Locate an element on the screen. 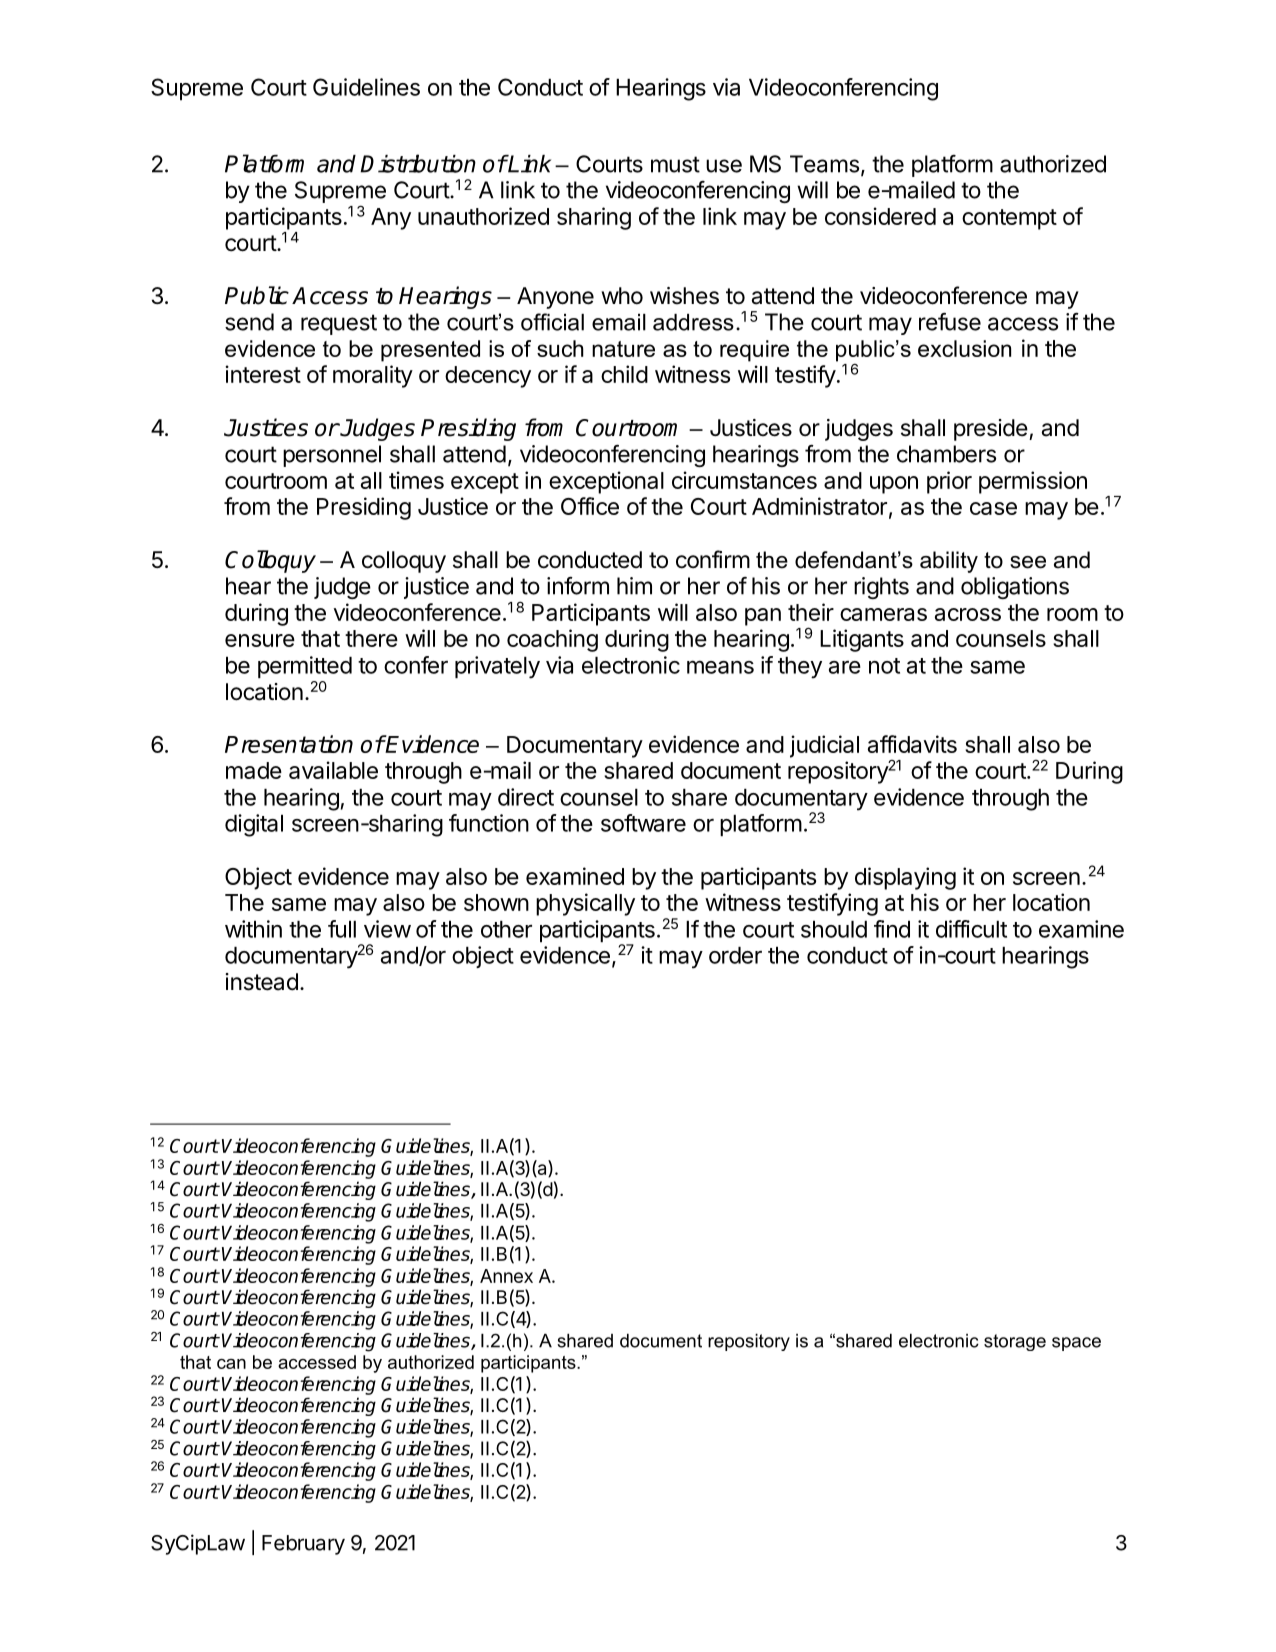 This screenshot has width=1276, height=1652. storage is located at coordinates (1015, 1342).
